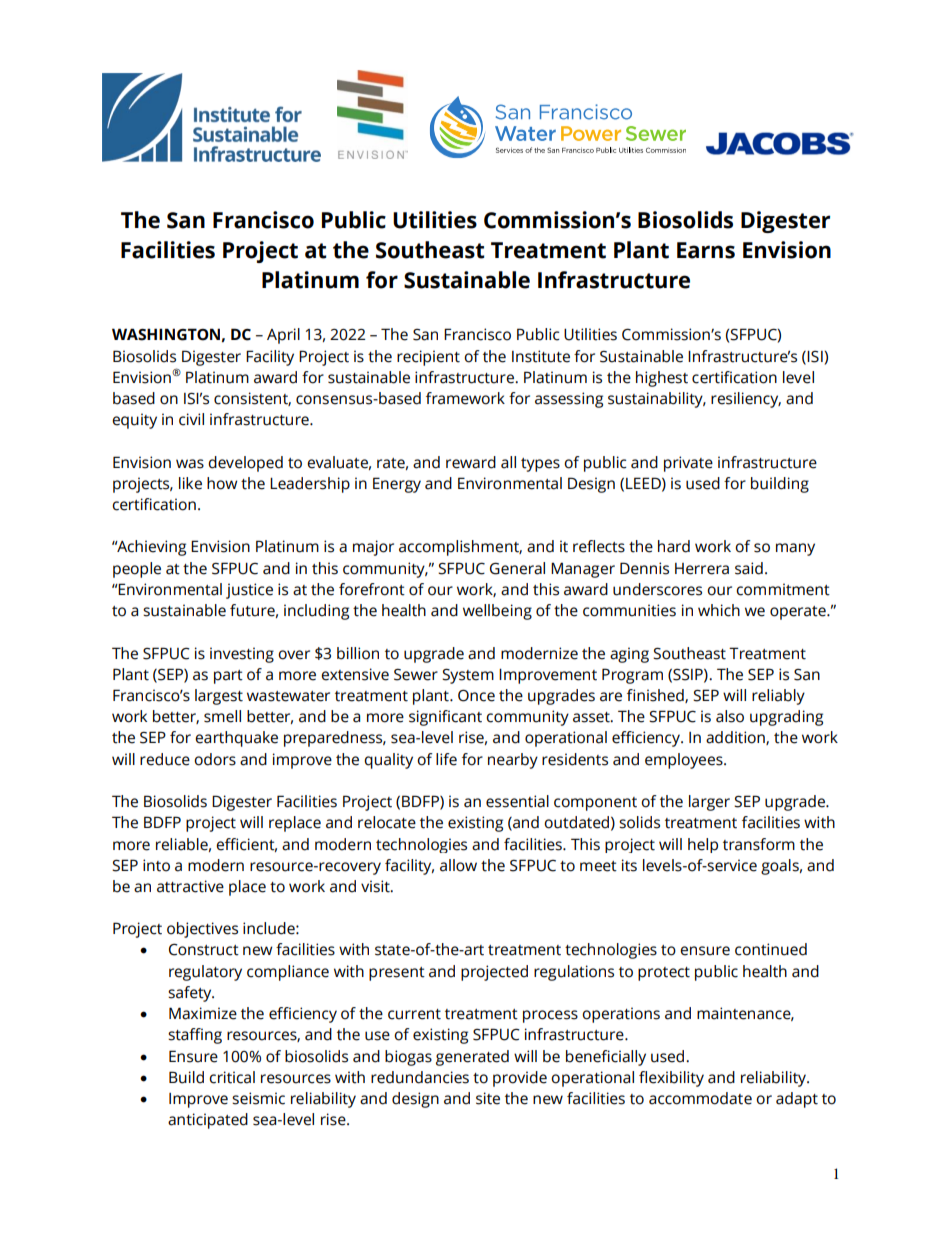 This screenshot has height=1233, width=952. I want to click on General, so click(517, 568).
